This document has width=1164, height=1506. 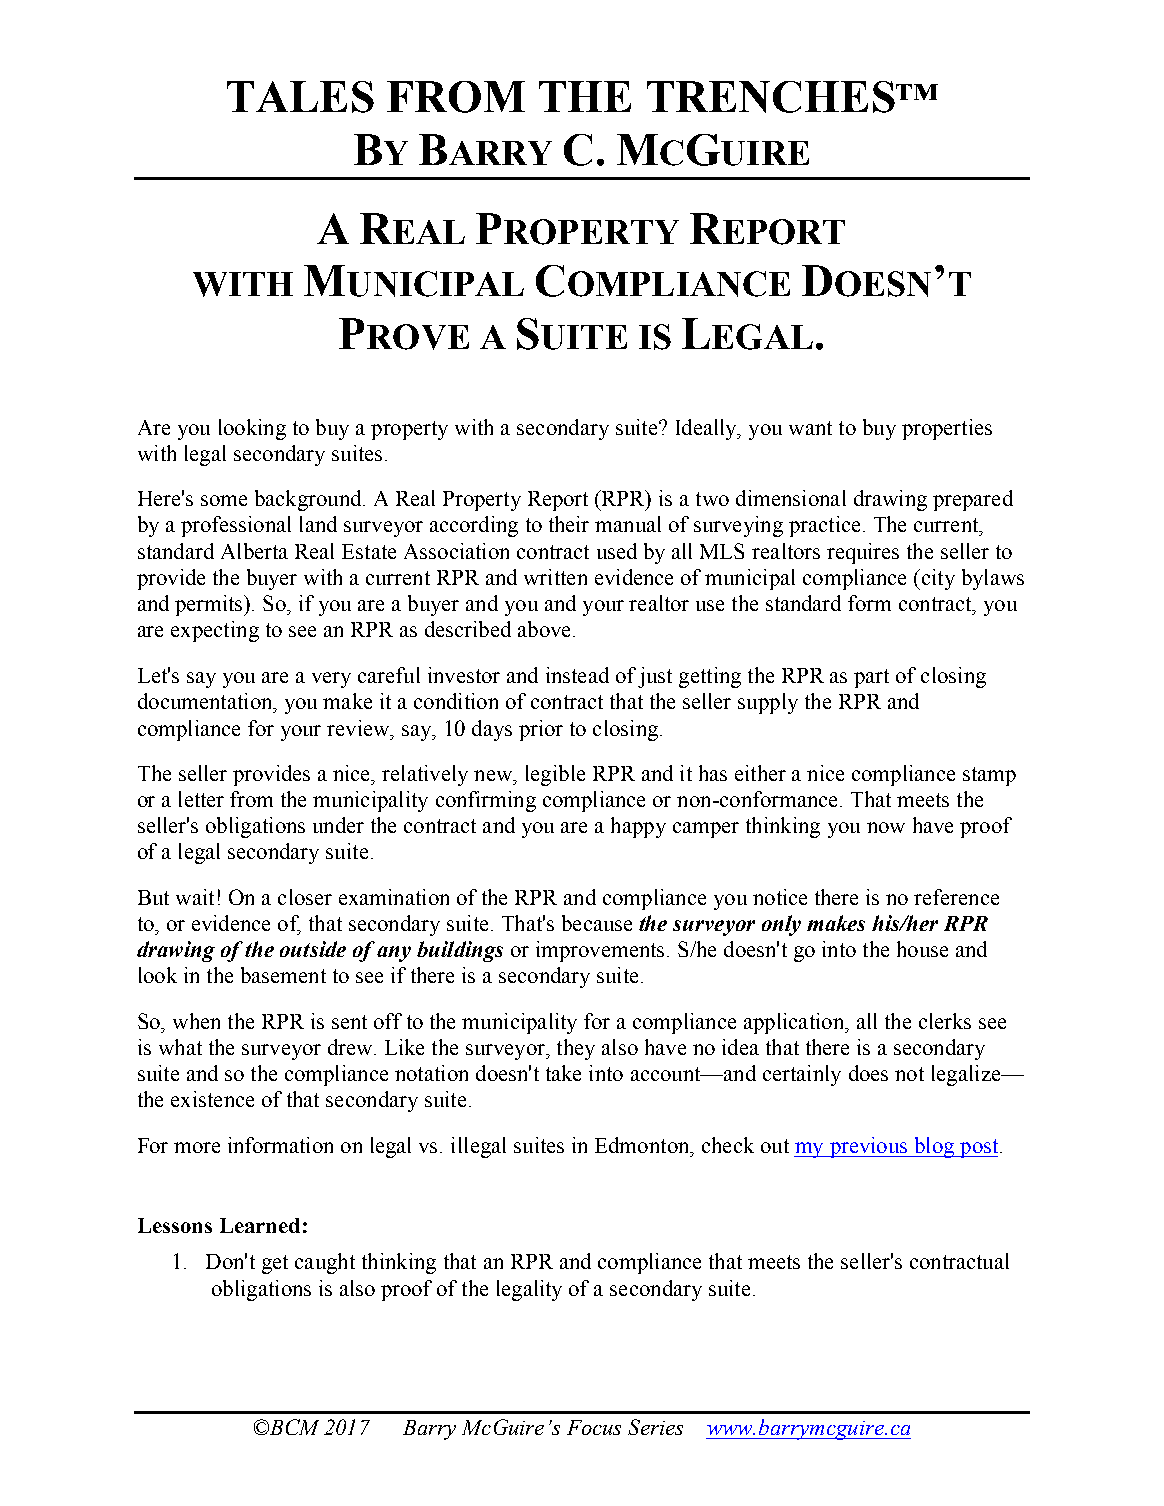 I want to click on want, so click(x=810, y=428).
